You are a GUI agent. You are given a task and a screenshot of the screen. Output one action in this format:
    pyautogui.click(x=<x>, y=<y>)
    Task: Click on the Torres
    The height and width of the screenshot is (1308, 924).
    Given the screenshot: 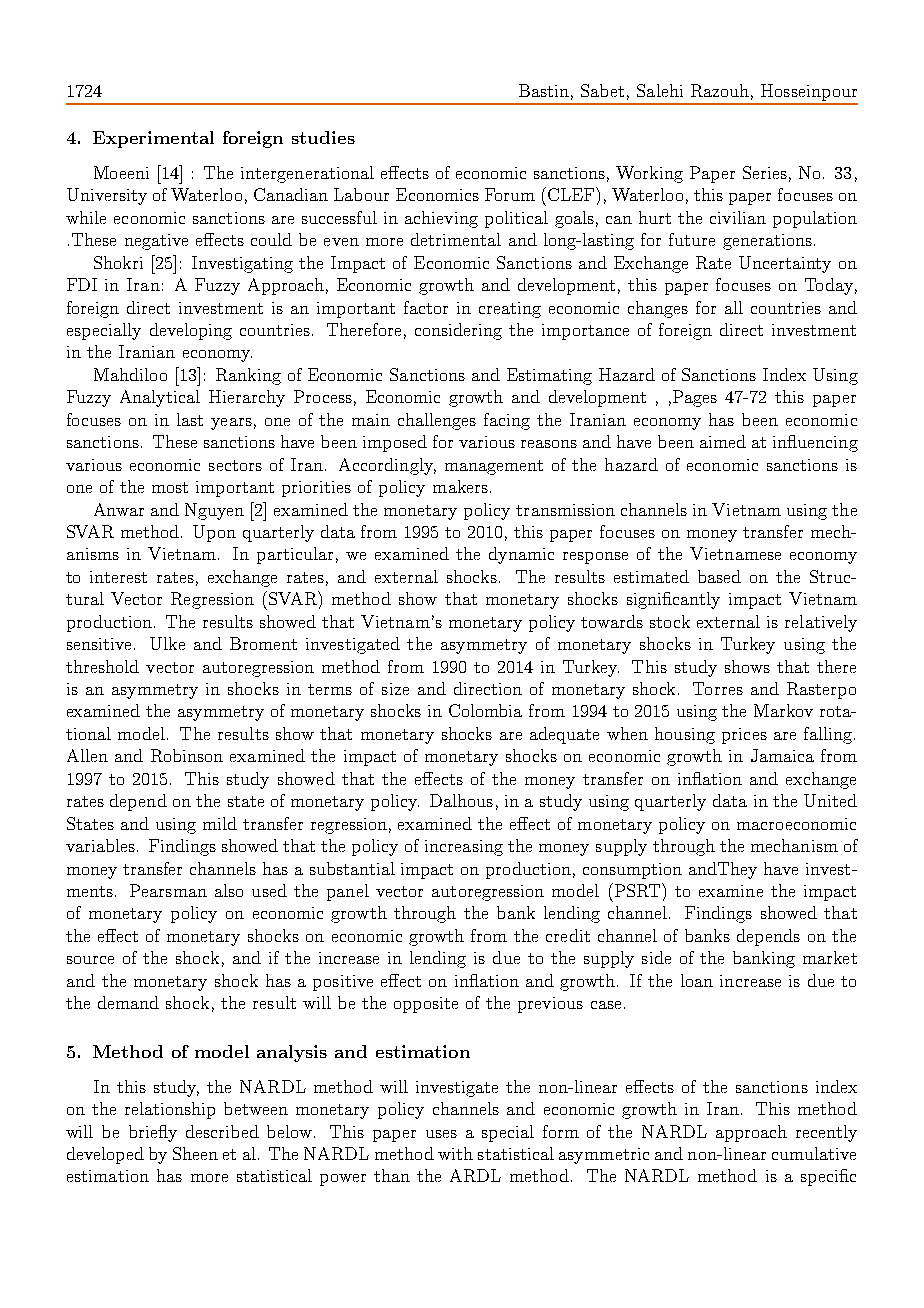 What is the action you would take?
    pyautogui.click(x=718, y=688)
